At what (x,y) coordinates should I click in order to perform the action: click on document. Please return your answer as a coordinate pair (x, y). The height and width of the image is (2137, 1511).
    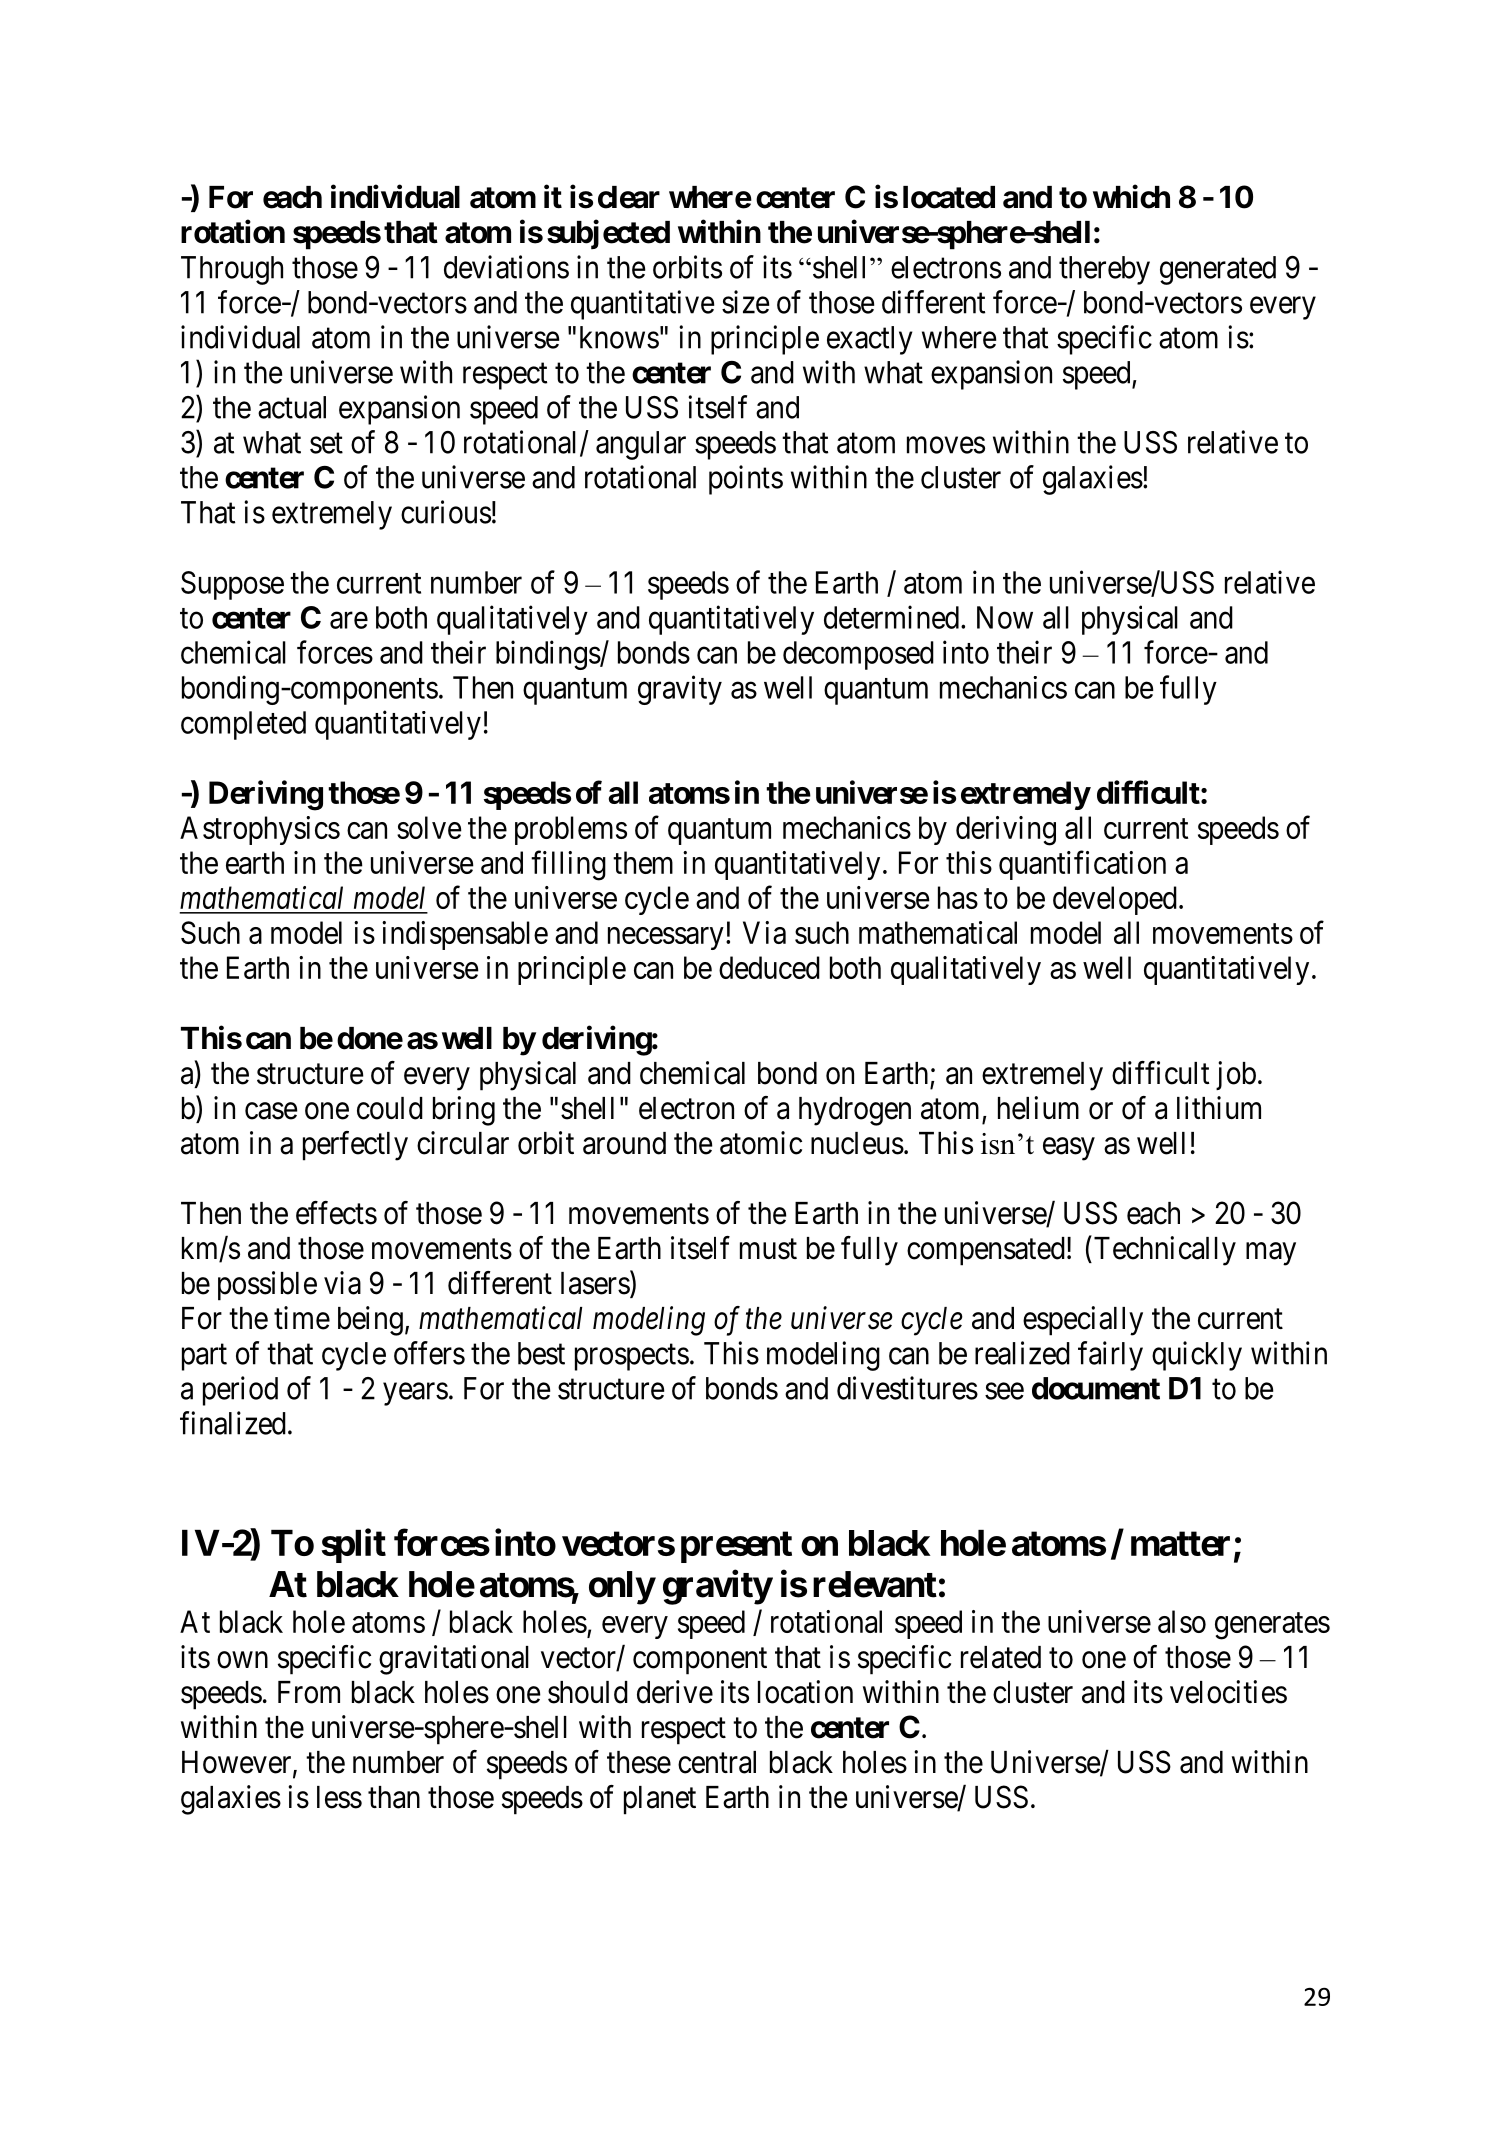
    Looking at the image, I should click on (1096, 1388).
